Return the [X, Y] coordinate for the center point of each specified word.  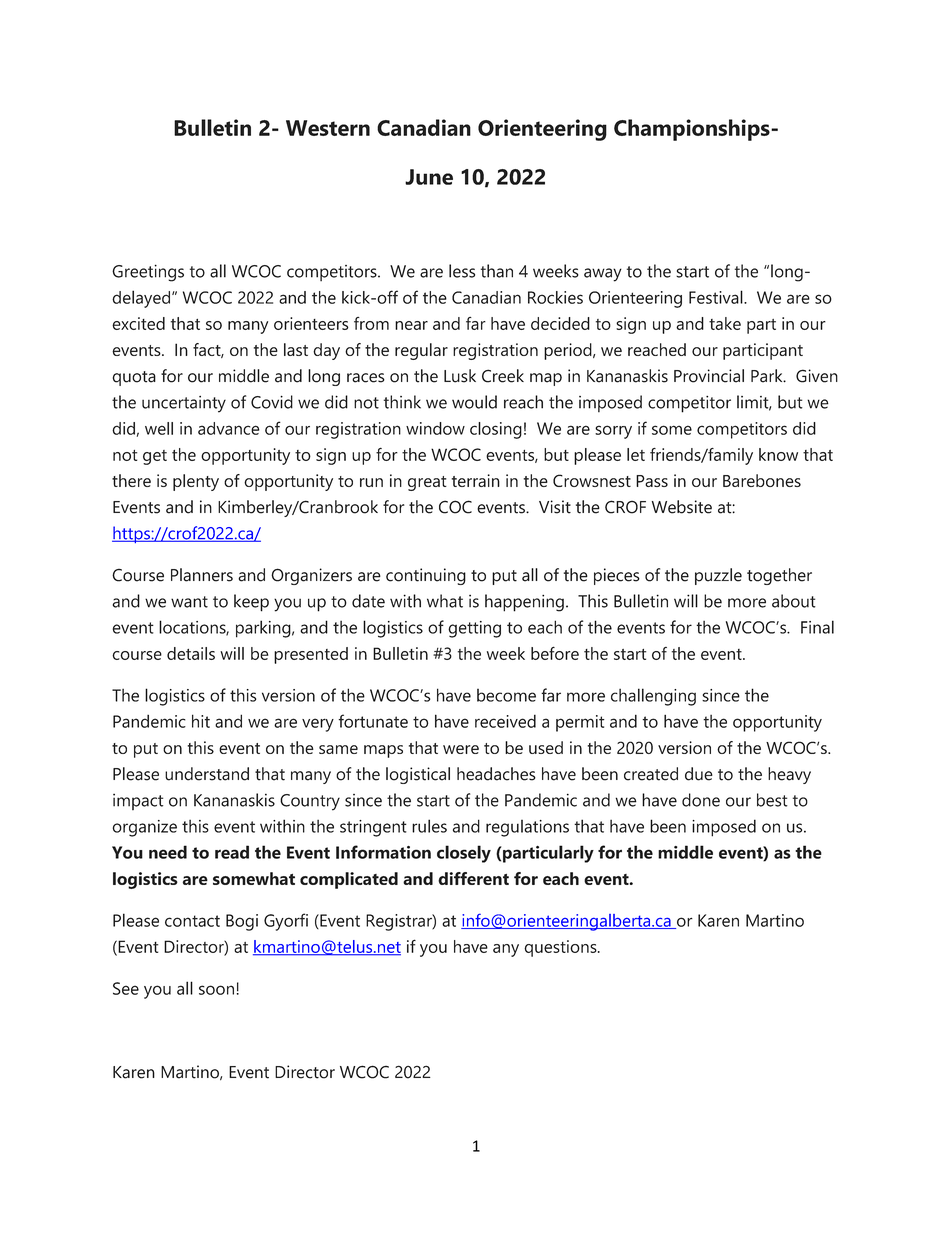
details [191, 653]
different [473, 878]
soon [216, 990]
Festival [717, 297]
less [462, 271]
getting [474, 629]
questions [561, 948]
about [794, 601]
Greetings [148, 273]
